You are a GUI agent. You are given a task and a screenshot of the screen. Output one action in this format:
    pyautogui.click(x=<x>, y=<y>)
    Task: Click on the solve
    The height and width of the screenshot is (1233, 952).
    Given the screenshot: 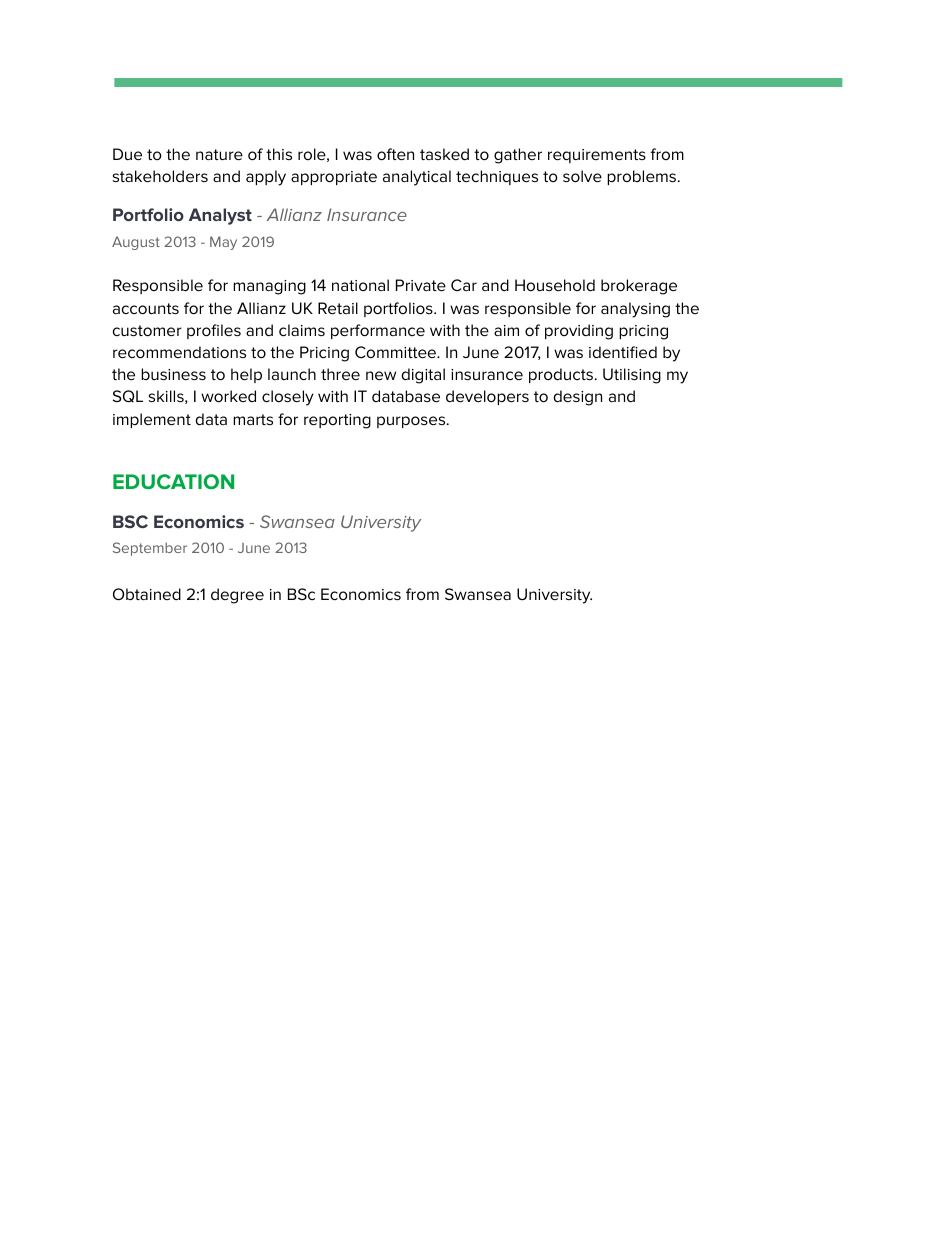 What is the action you would take?
    pyautogui.click(x=582, y=176)
